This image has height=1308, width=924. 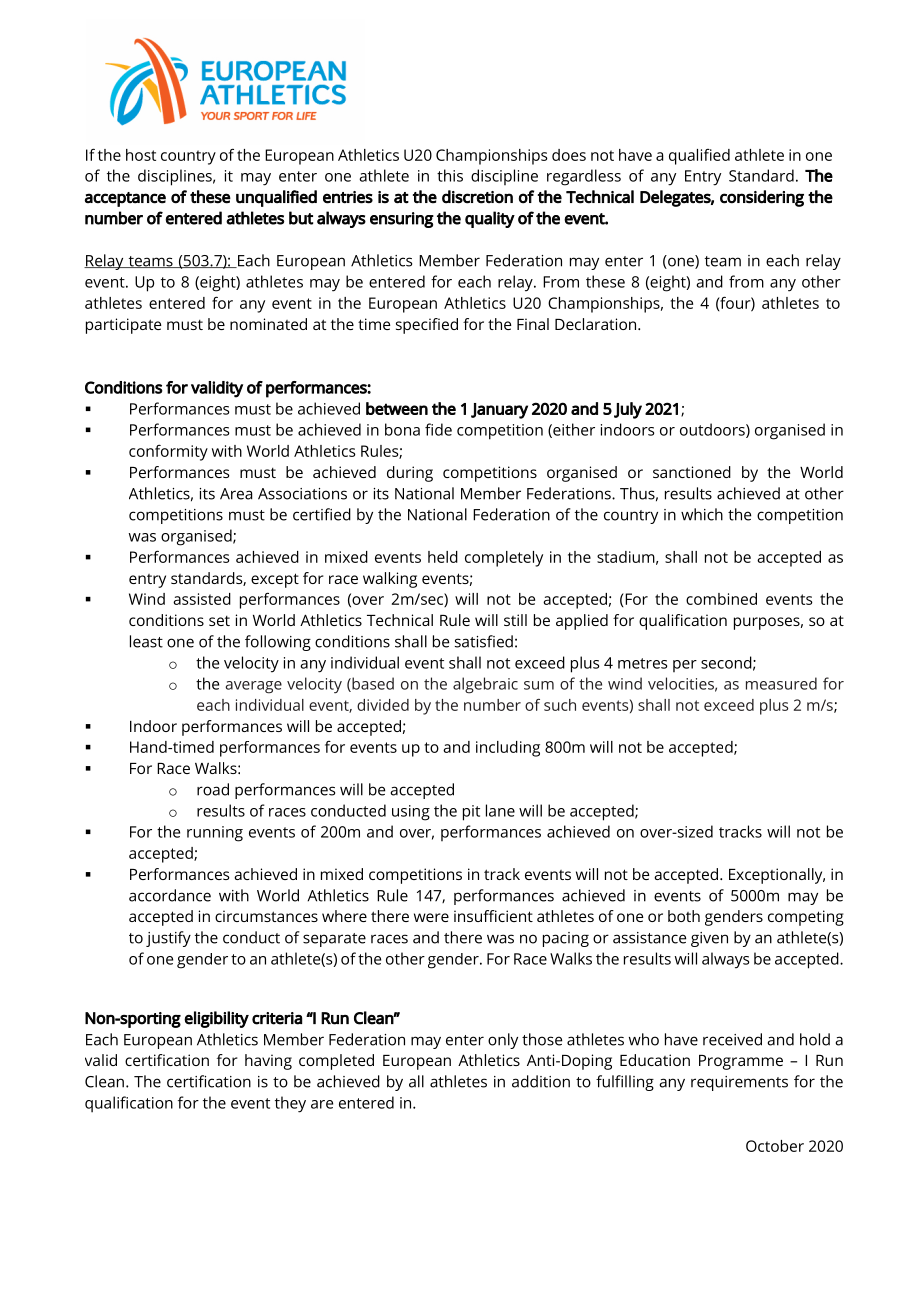 What do you see at coordinates (493, 916) in the image?
I see `insufficient` at bounding box center [493, 916].
